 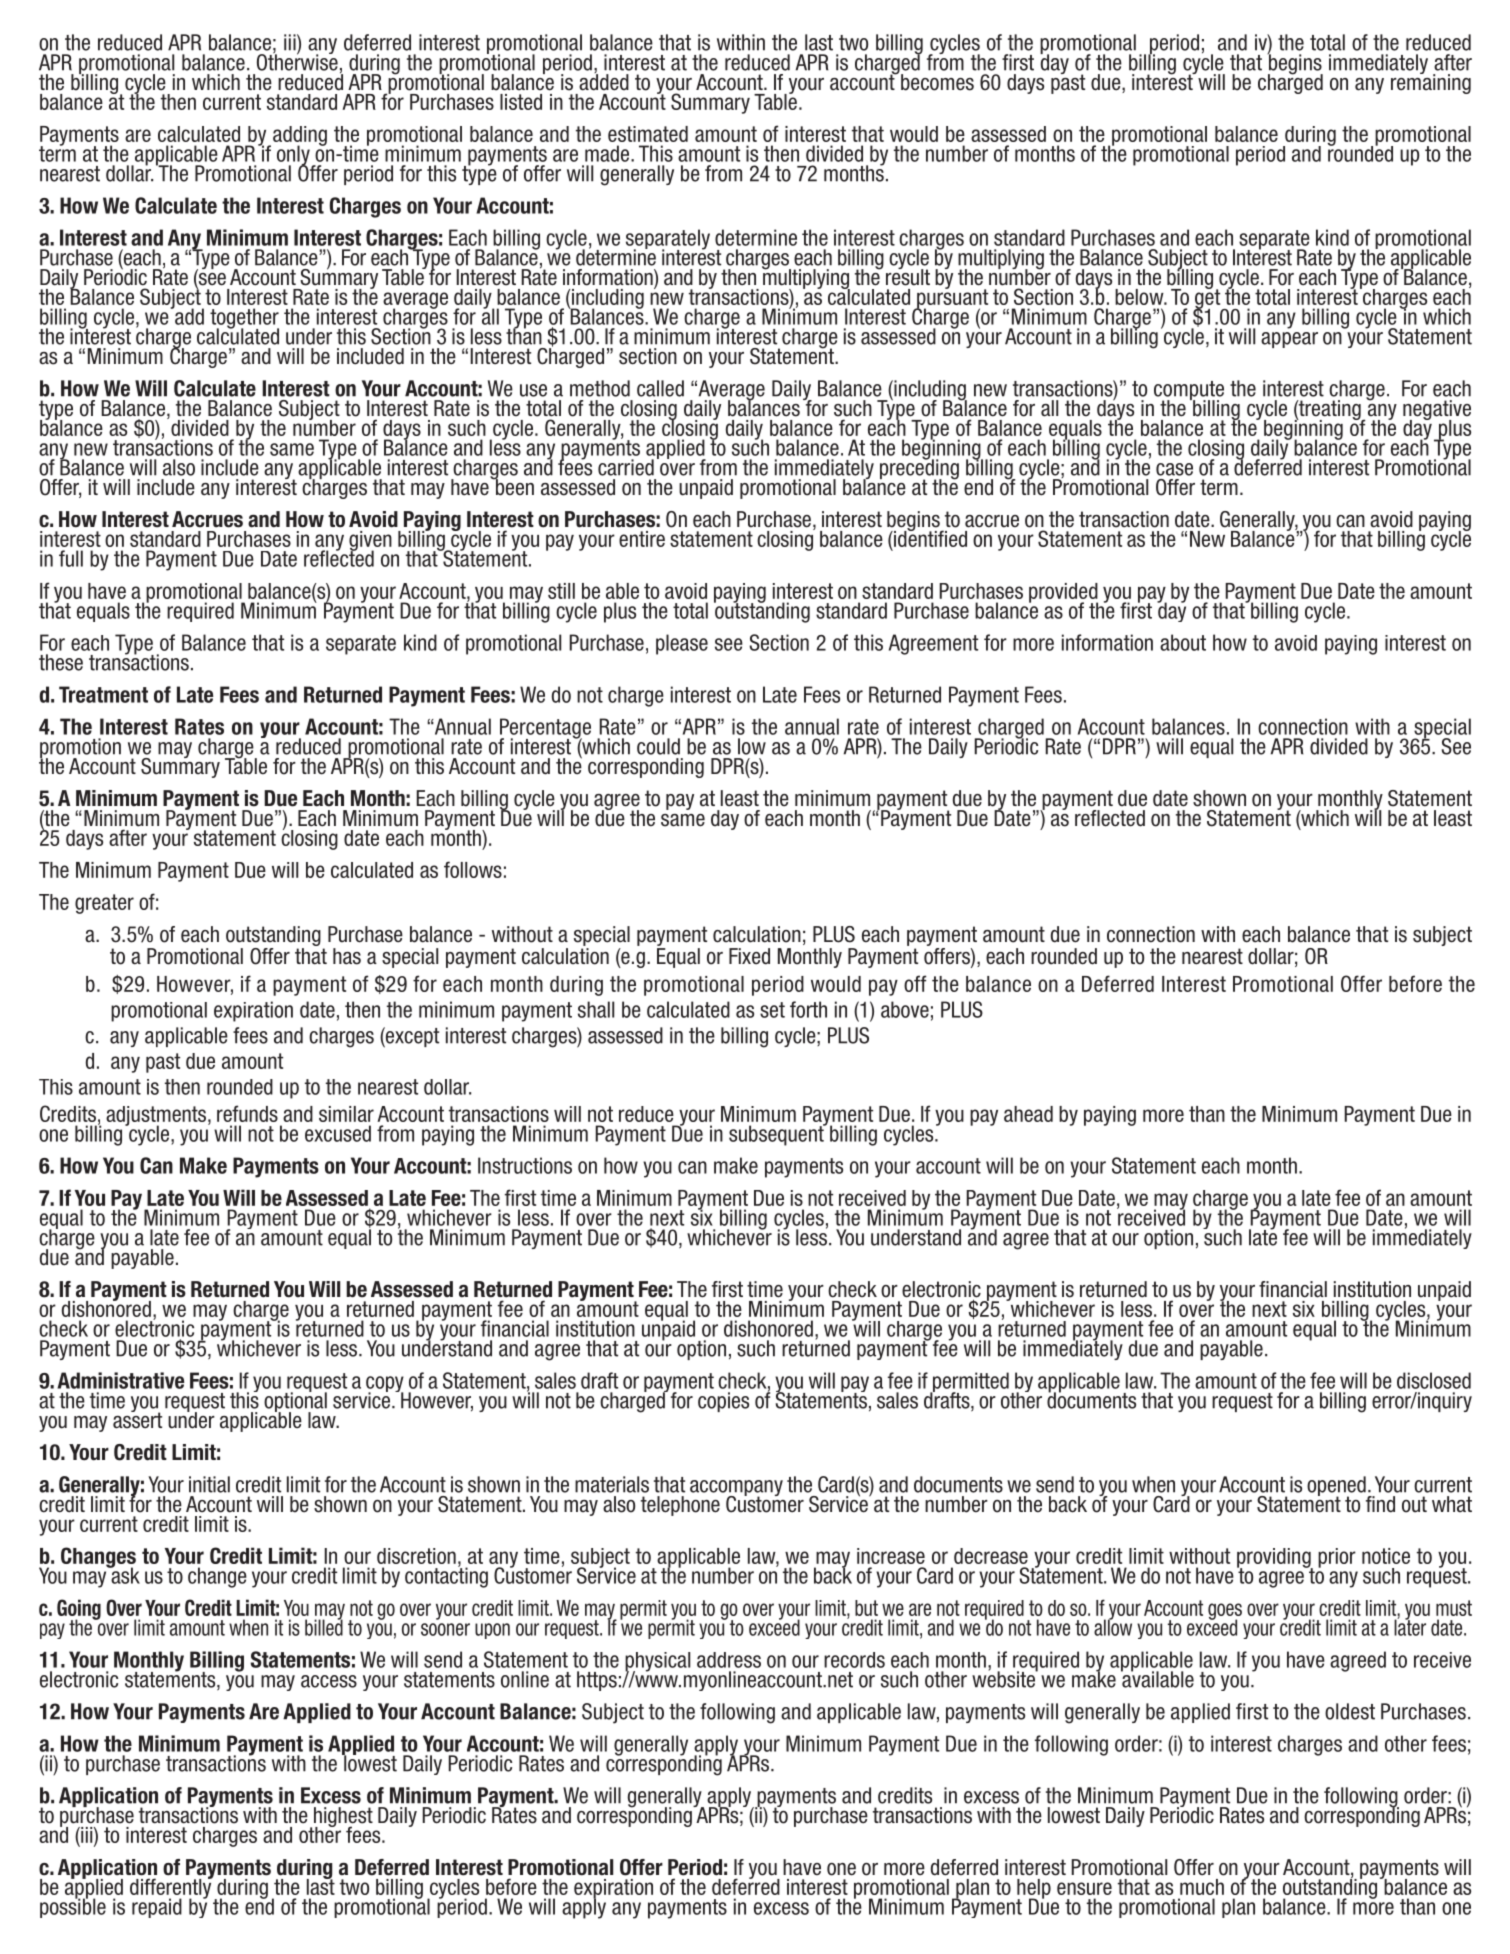 What do you see at coordinates (137, 1419) in the screenshot?
I see `assert` at bounding box center [137, 1419].
